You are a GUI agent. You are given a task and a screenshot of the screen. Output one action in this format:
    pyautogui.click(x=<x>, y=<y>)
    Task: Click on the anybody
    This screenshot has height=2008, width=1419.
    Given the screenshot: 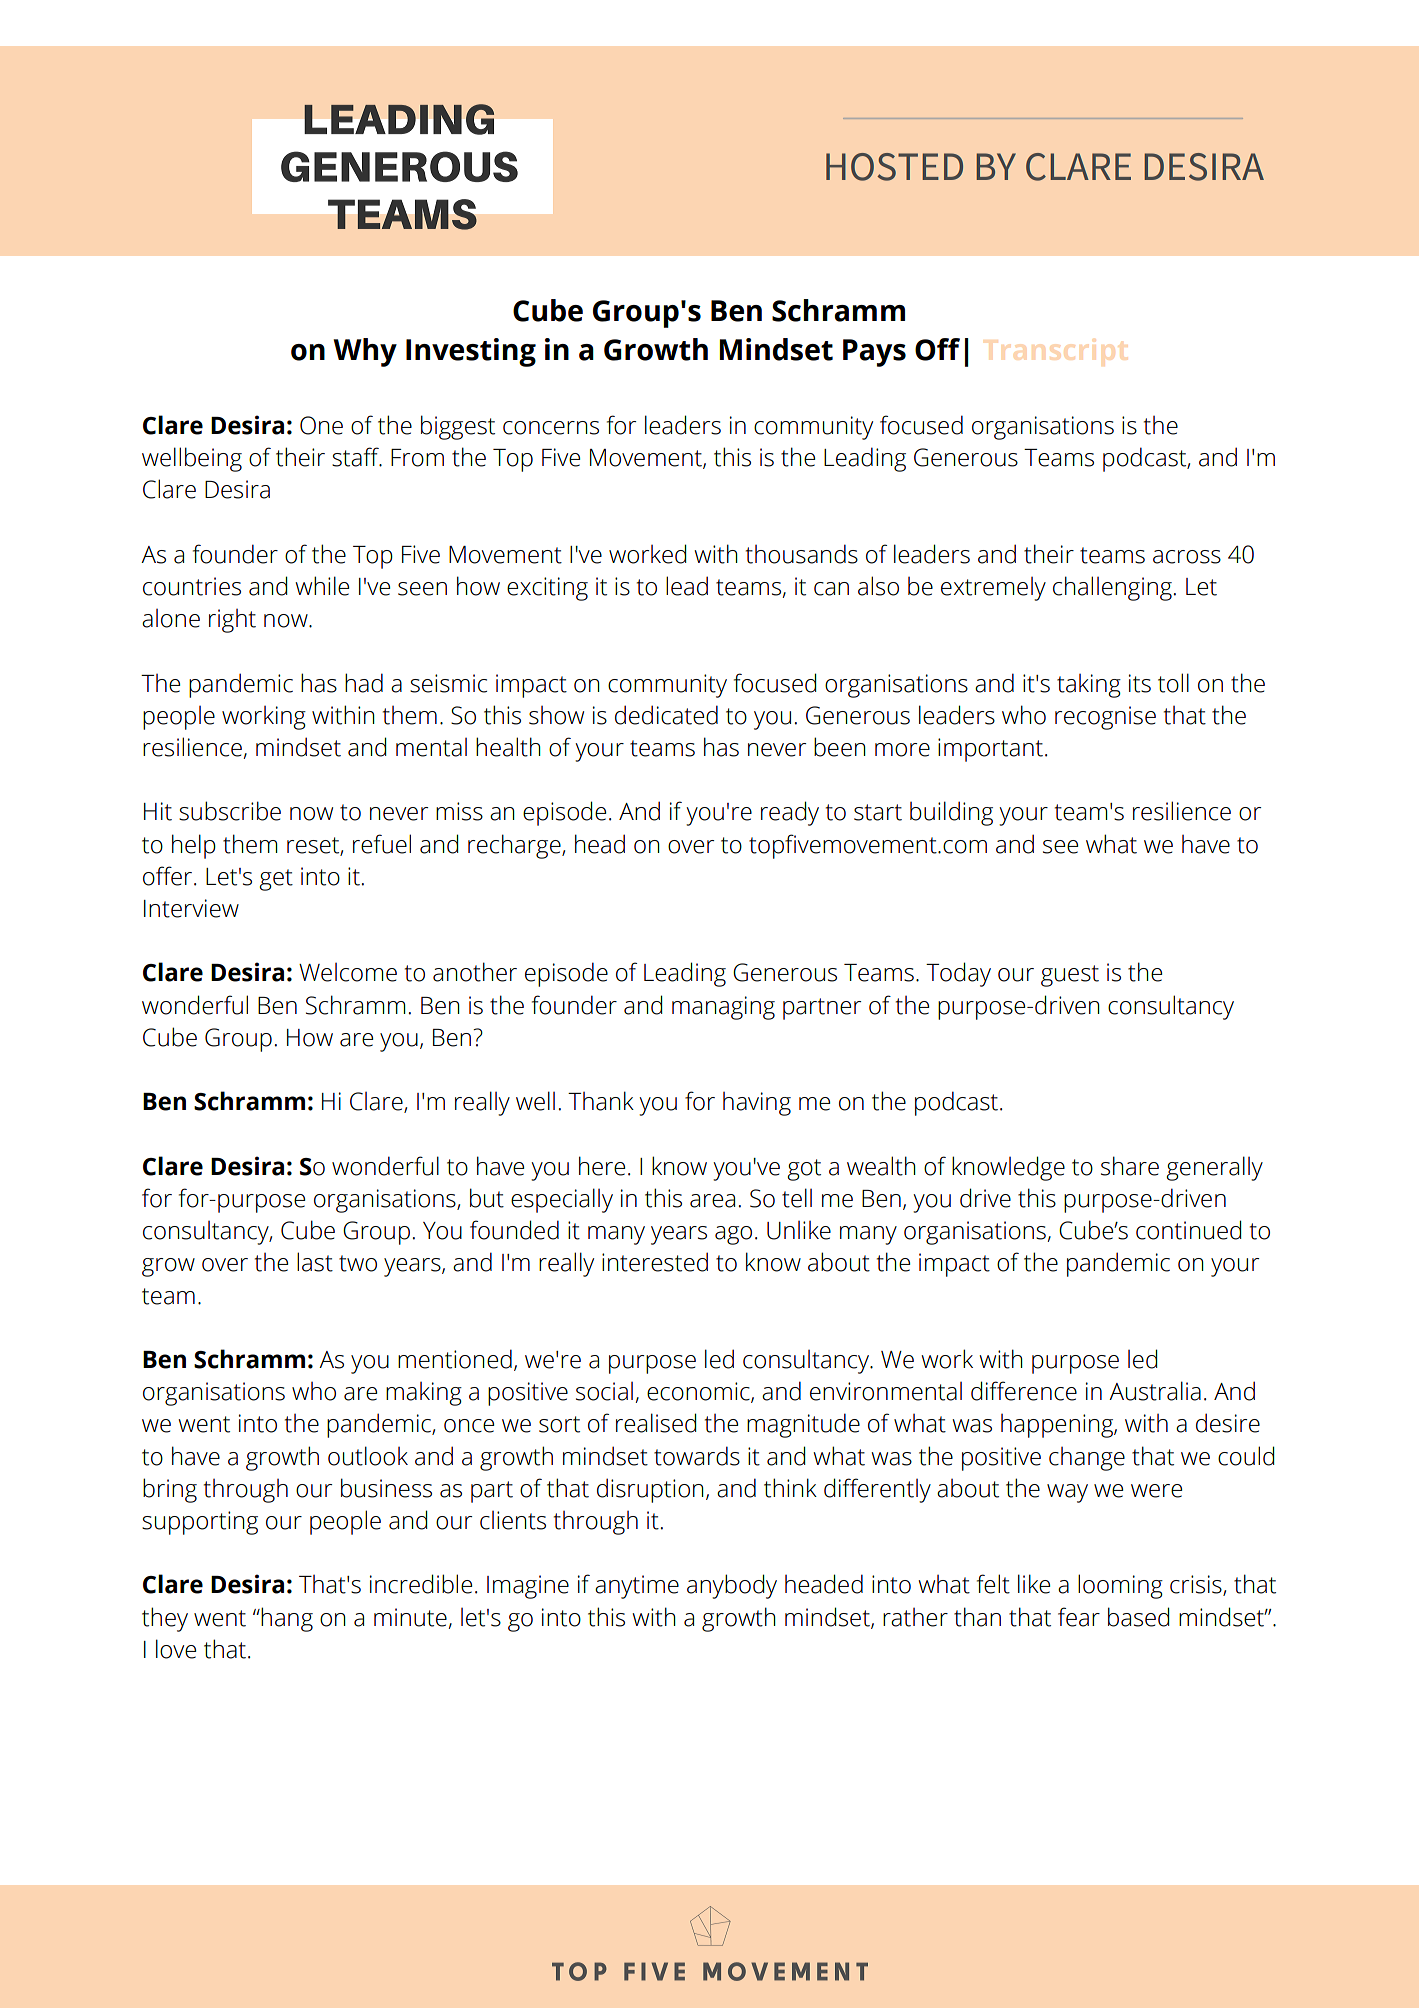 What is the action you would take?
    pyautogui.click(x=732, y=1586)
